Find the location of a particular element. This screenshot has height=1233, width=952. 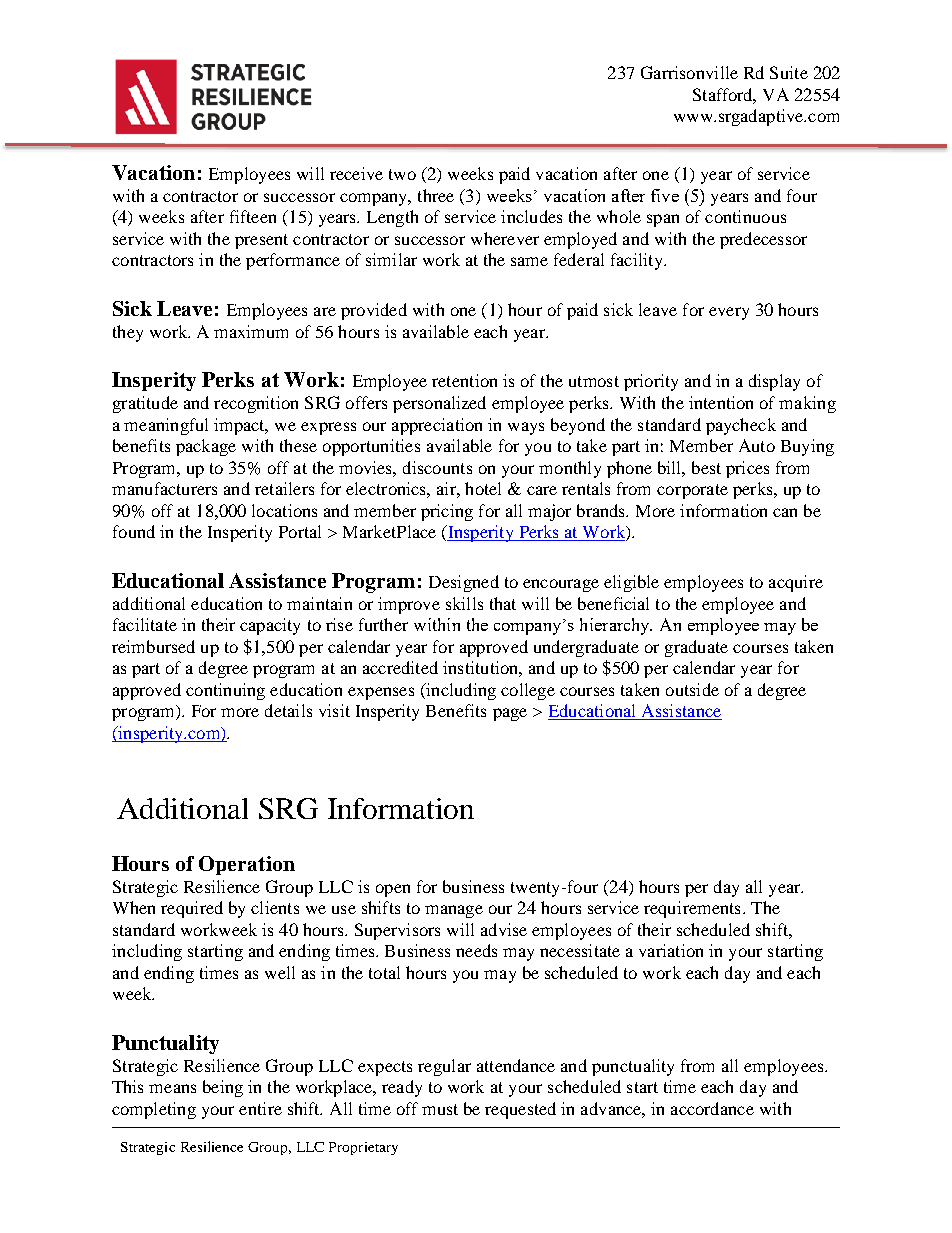

manage is located at coordinates (454, 911).
